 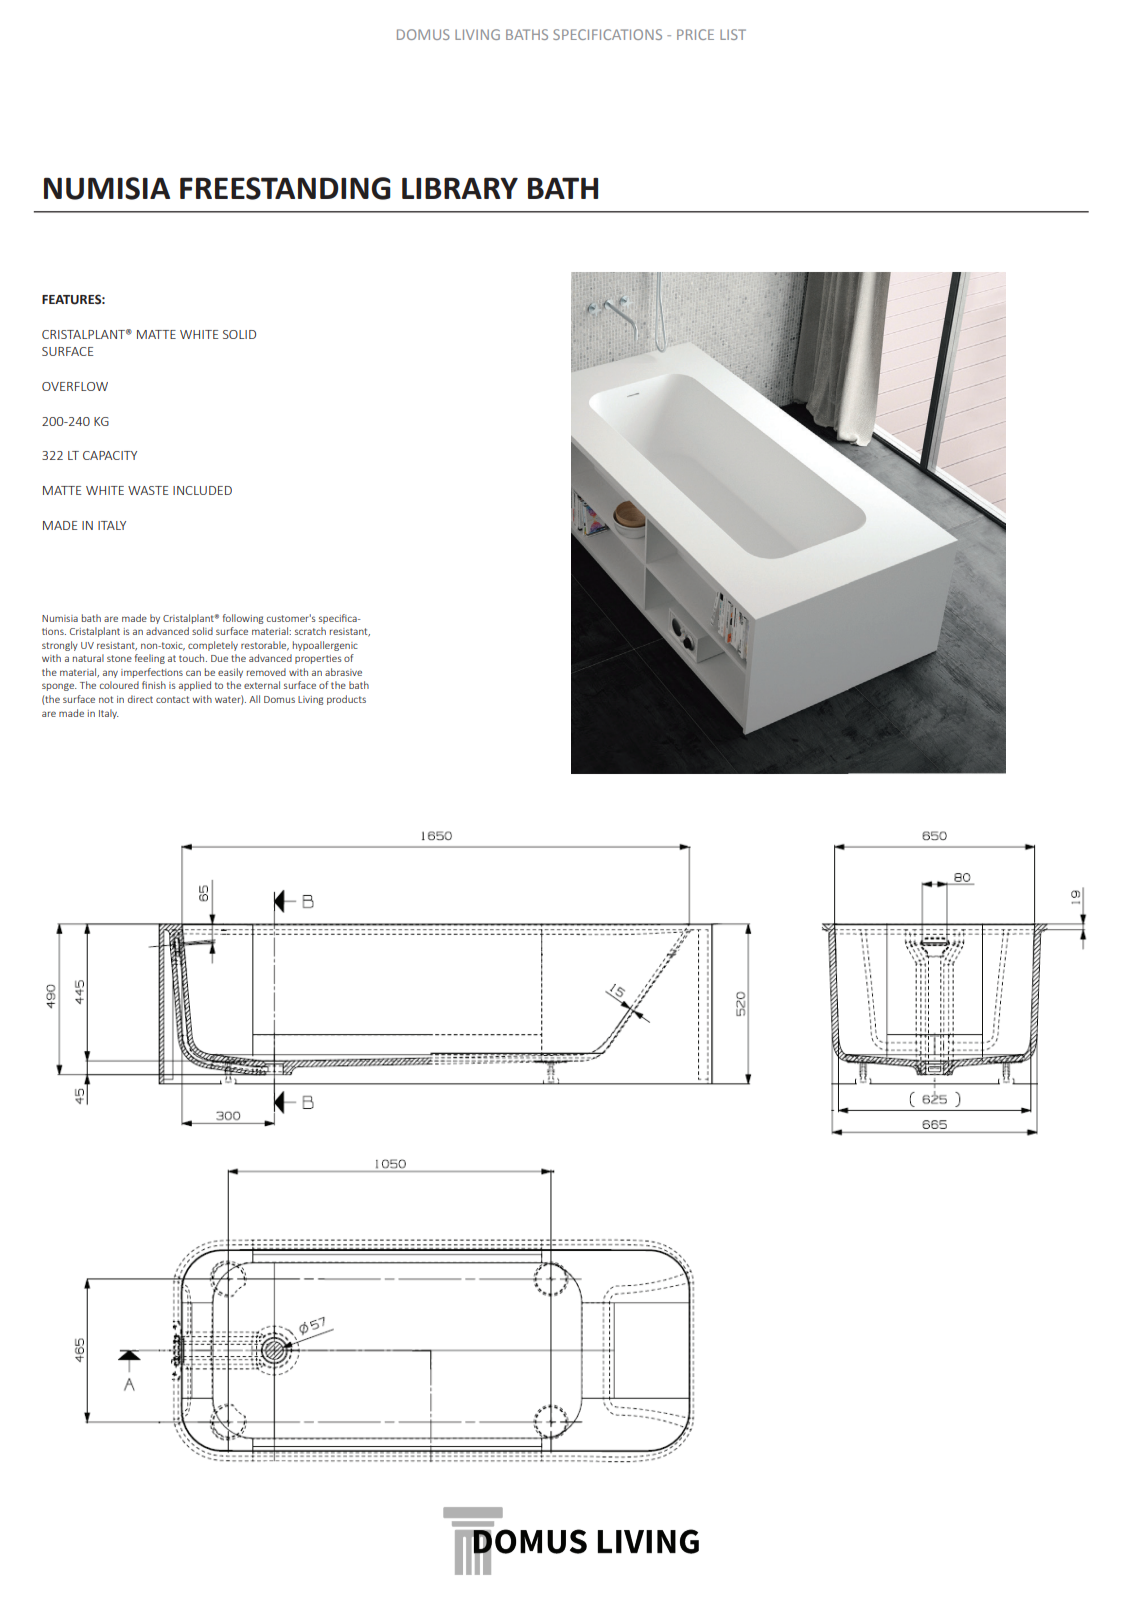 What do you see at coordinates (460, 188) in the document?
I see `LIBRARY` at bounding box center [460, 188].
